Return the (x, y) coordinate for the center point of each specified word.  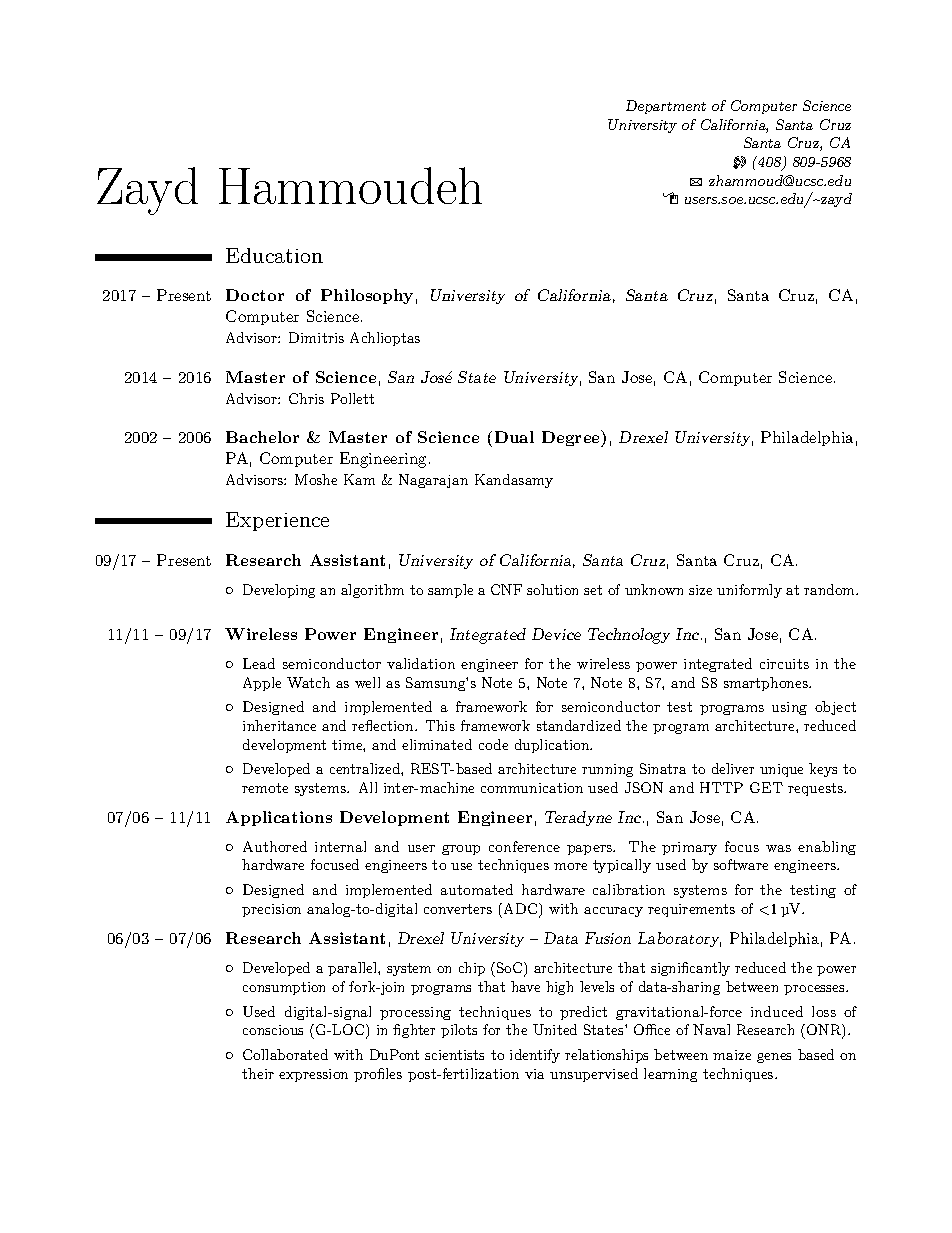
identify (535, 1056)
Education (274, 255)
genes (774, 1058)
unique (781, 770)
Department (666, 107)
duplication (553, 746)
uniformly (749, 591)
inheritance (279, 725)
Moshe (316, 479)
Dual (514, 437)
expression (313, 1075)
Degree (572, 438)
